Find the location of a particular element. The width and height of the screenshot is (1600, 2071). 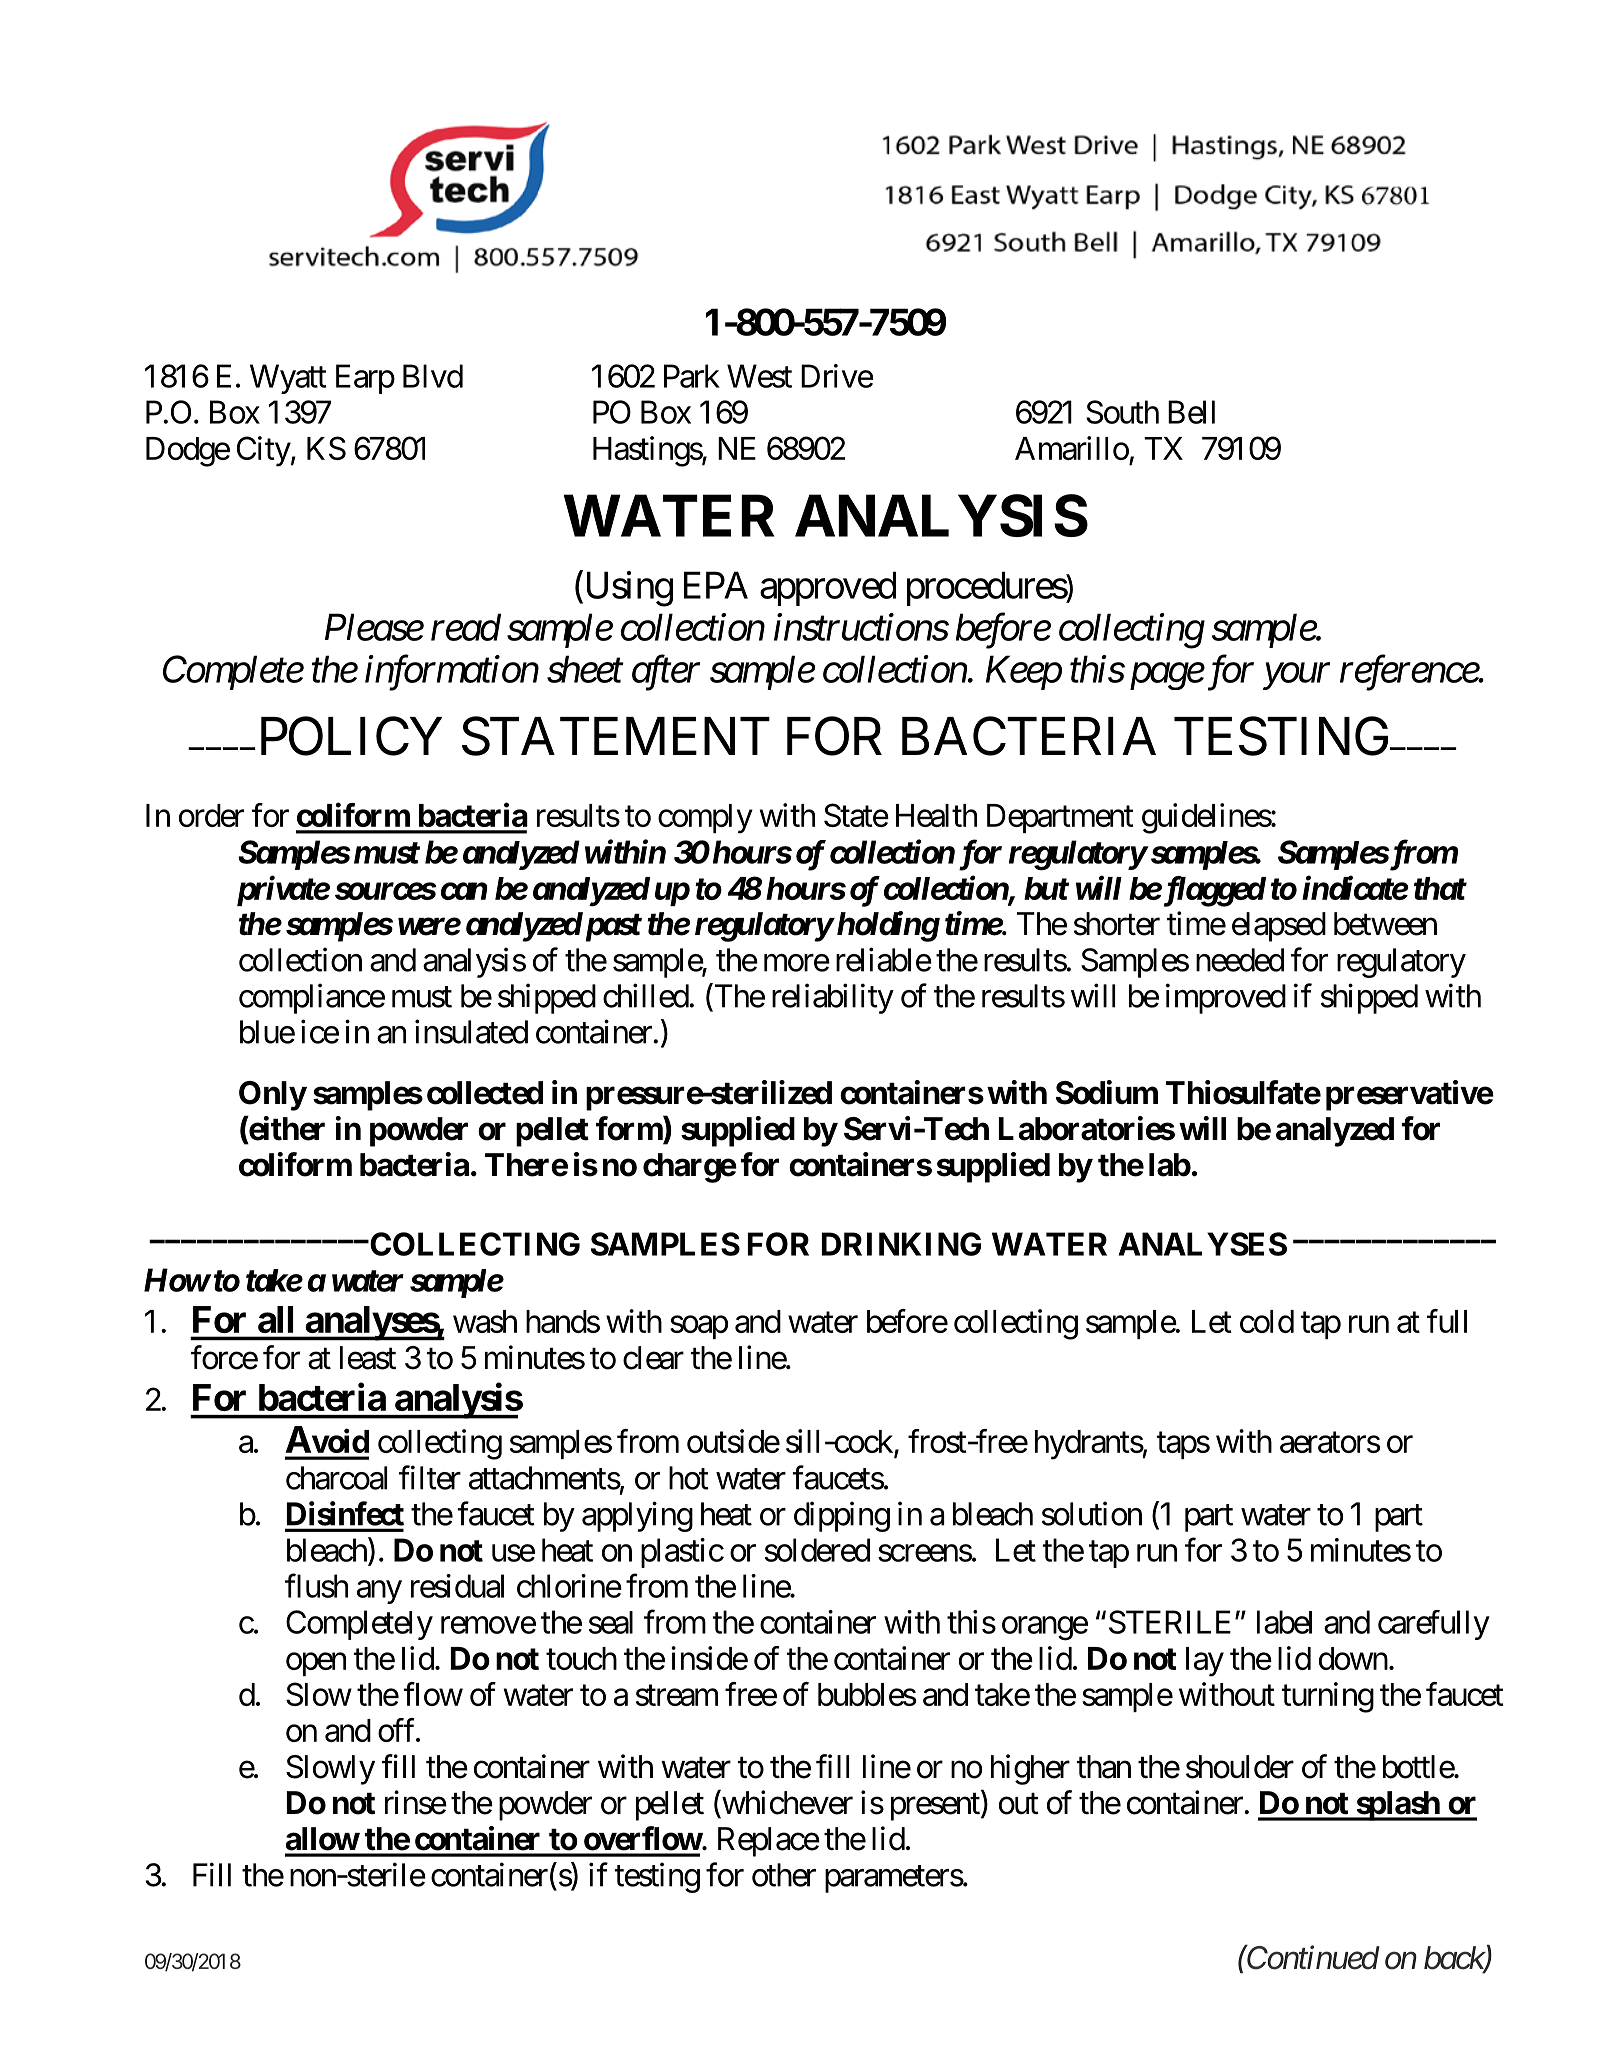

Bell is located at coordinates (1191, 412).
